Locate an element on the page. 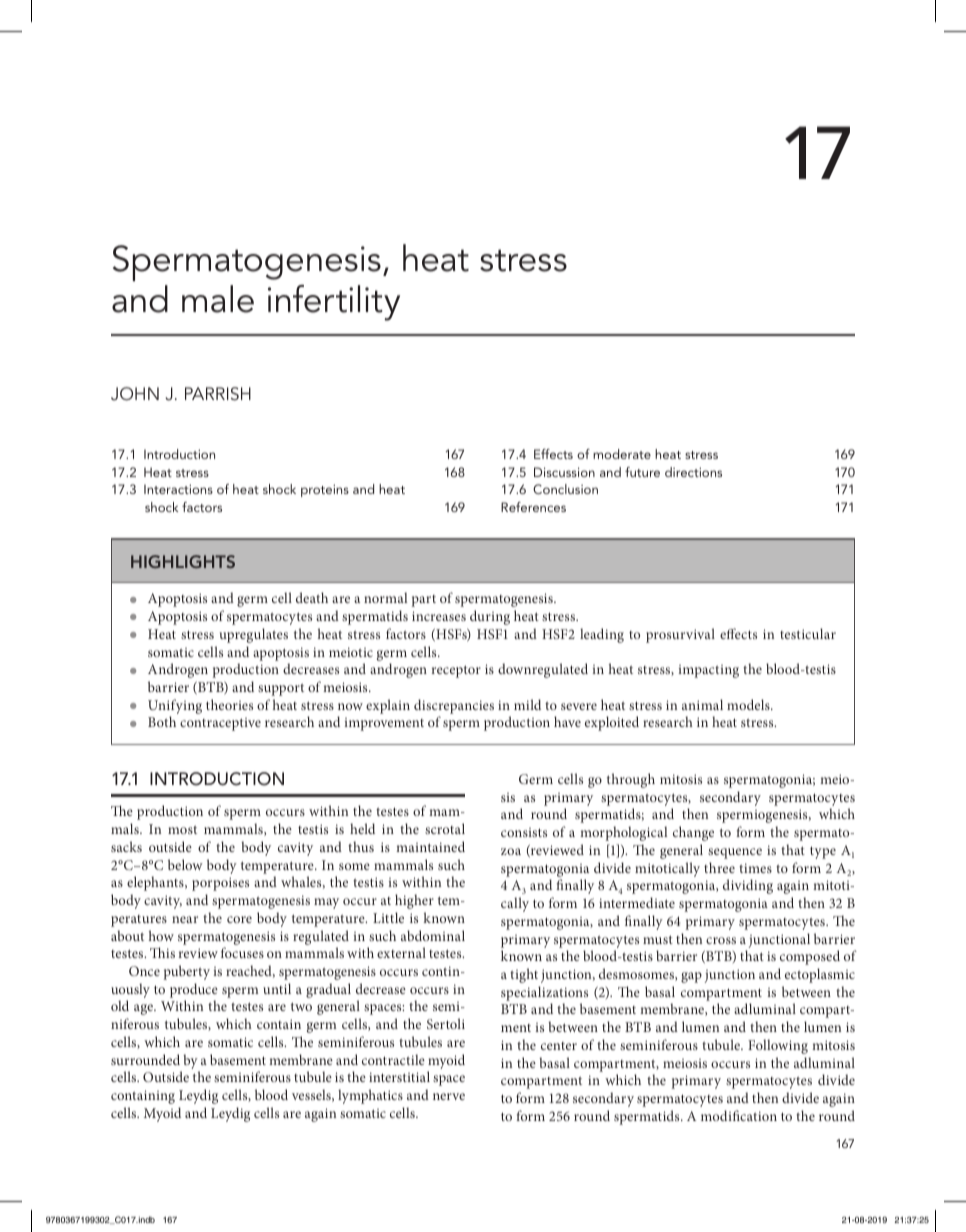 Image resolution: width=966 pixels, height=1232 pixels. HIGHLIGHTS is located at coordinates (183, 561).
